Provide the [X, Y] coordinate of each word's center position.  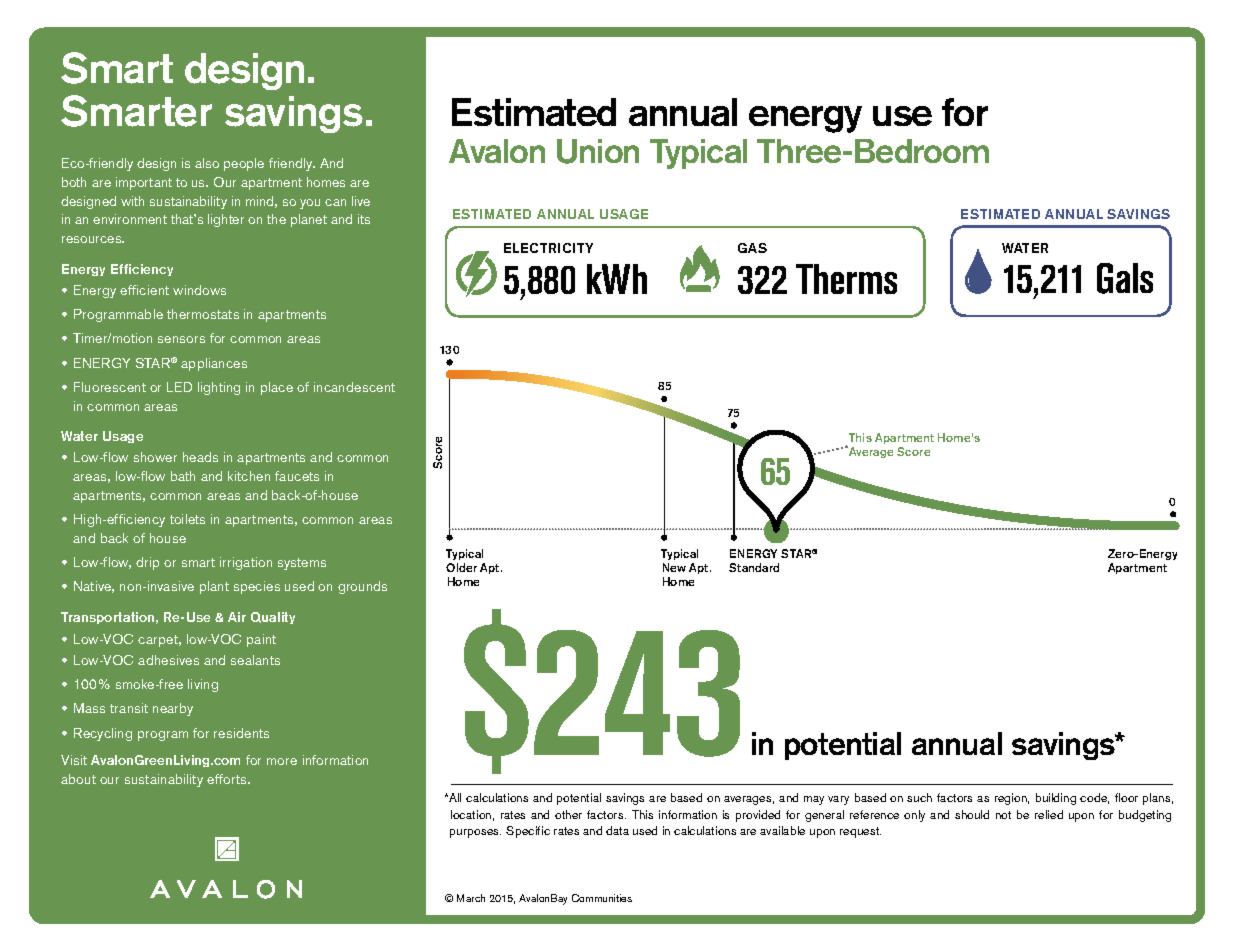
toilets [187, 519]
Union [598, 151]
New [674, 567]
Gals [1125, 278]
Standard [754, 567]
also [207, 163]
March [471, 898]
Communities [602, 898]
